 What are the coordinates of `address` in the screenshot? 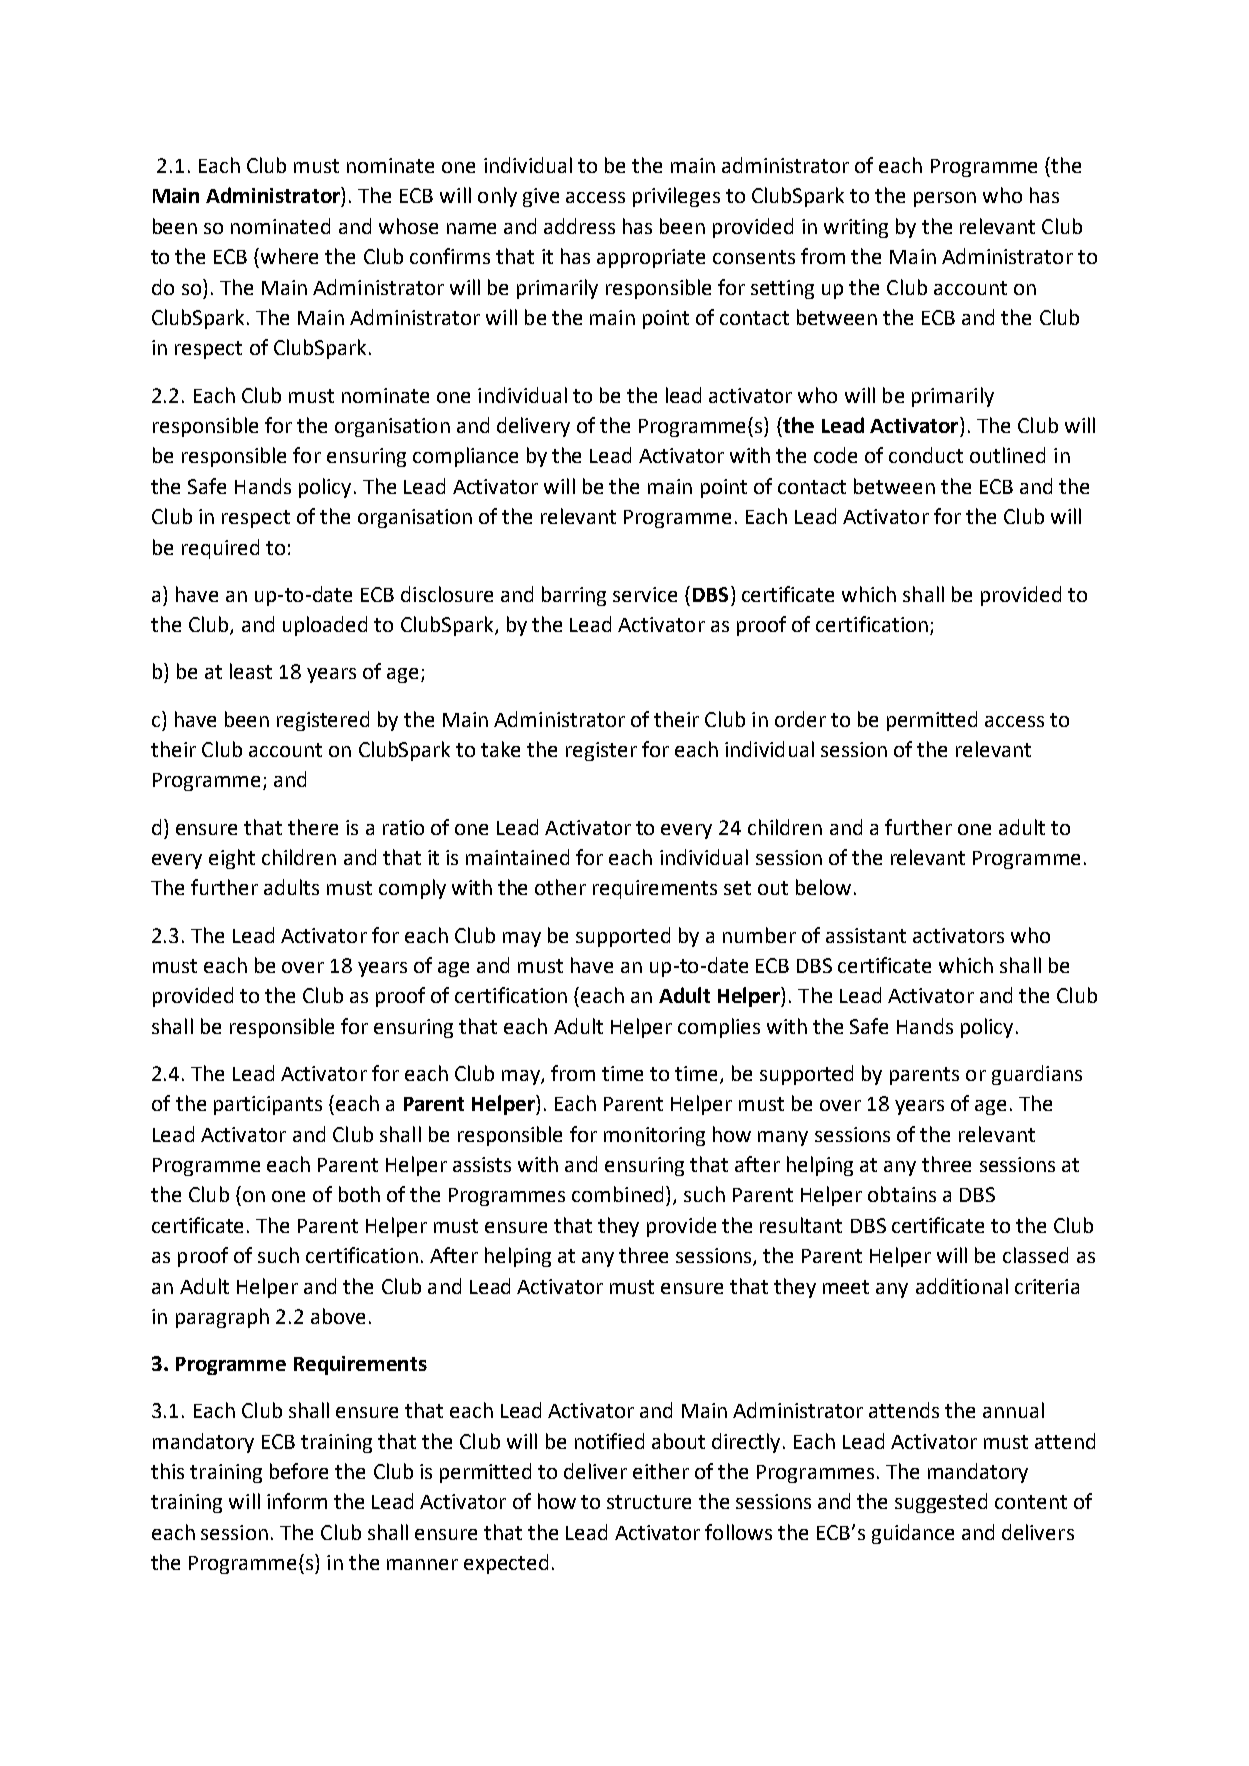 It's located at (579, 226).
